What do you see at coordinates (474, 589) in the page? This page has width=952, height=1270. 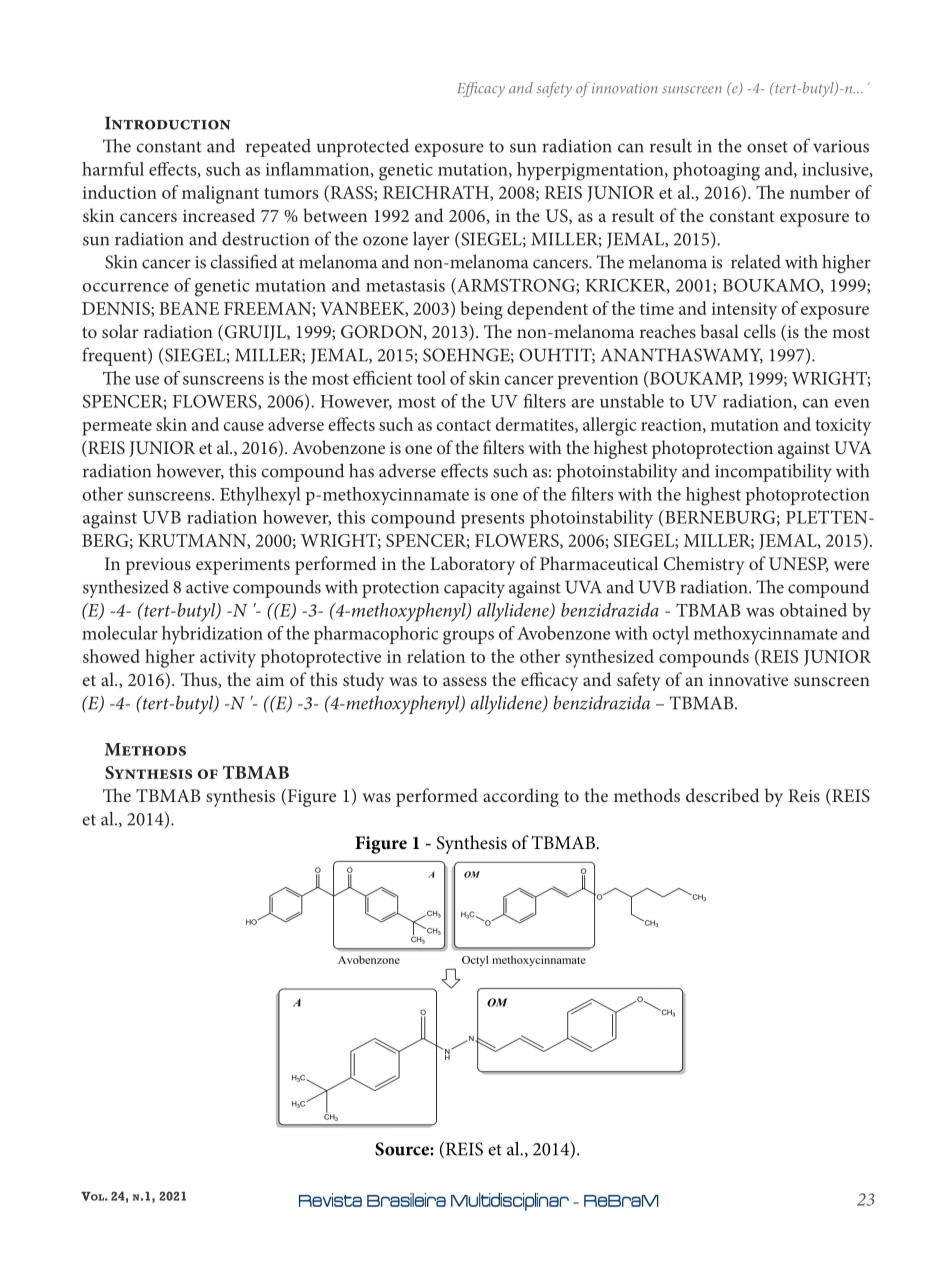 I see `capacity` at bounding box center [474, 589].
